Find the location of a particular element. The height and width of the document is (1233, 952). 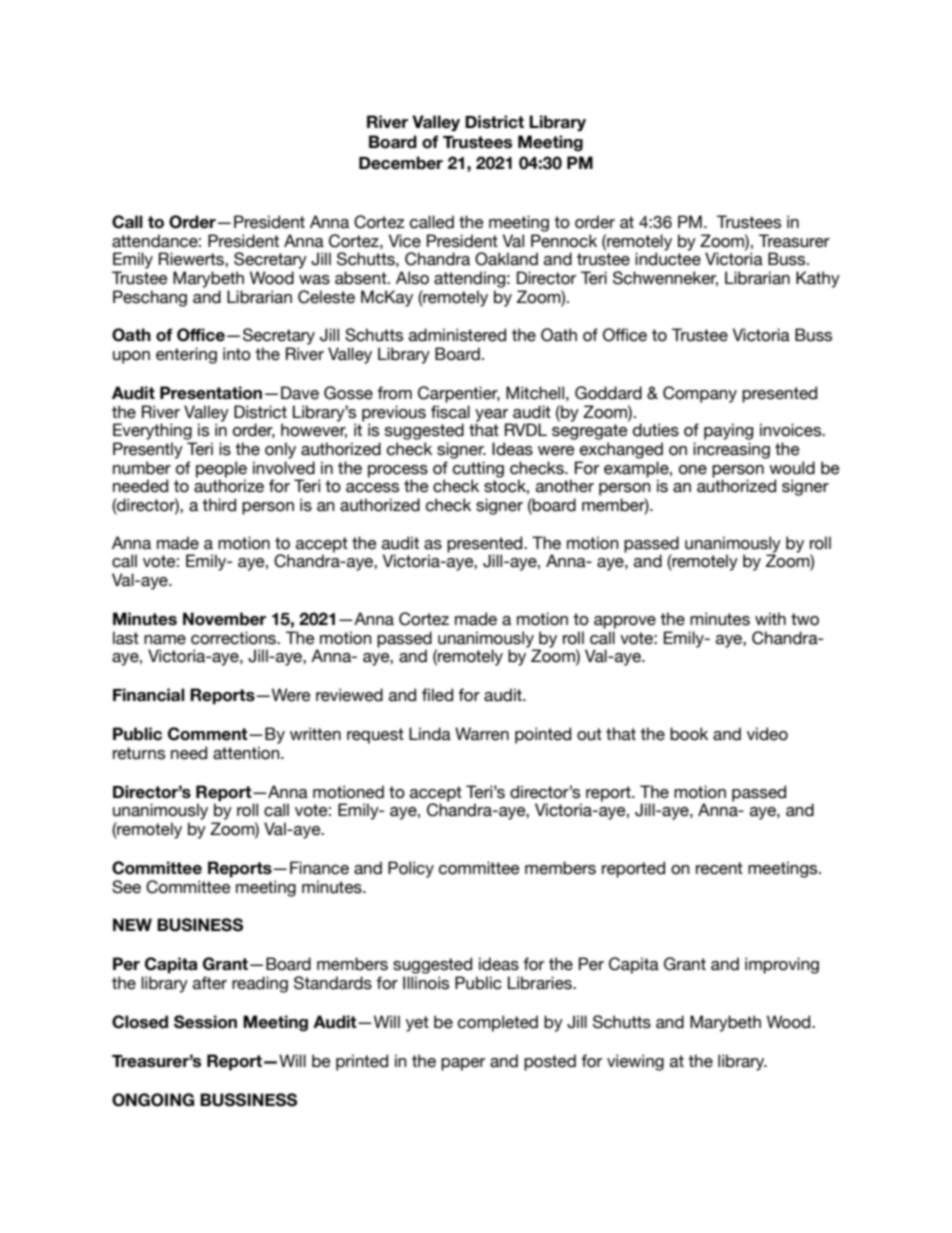

paying is located at coordinates (728, 431).
